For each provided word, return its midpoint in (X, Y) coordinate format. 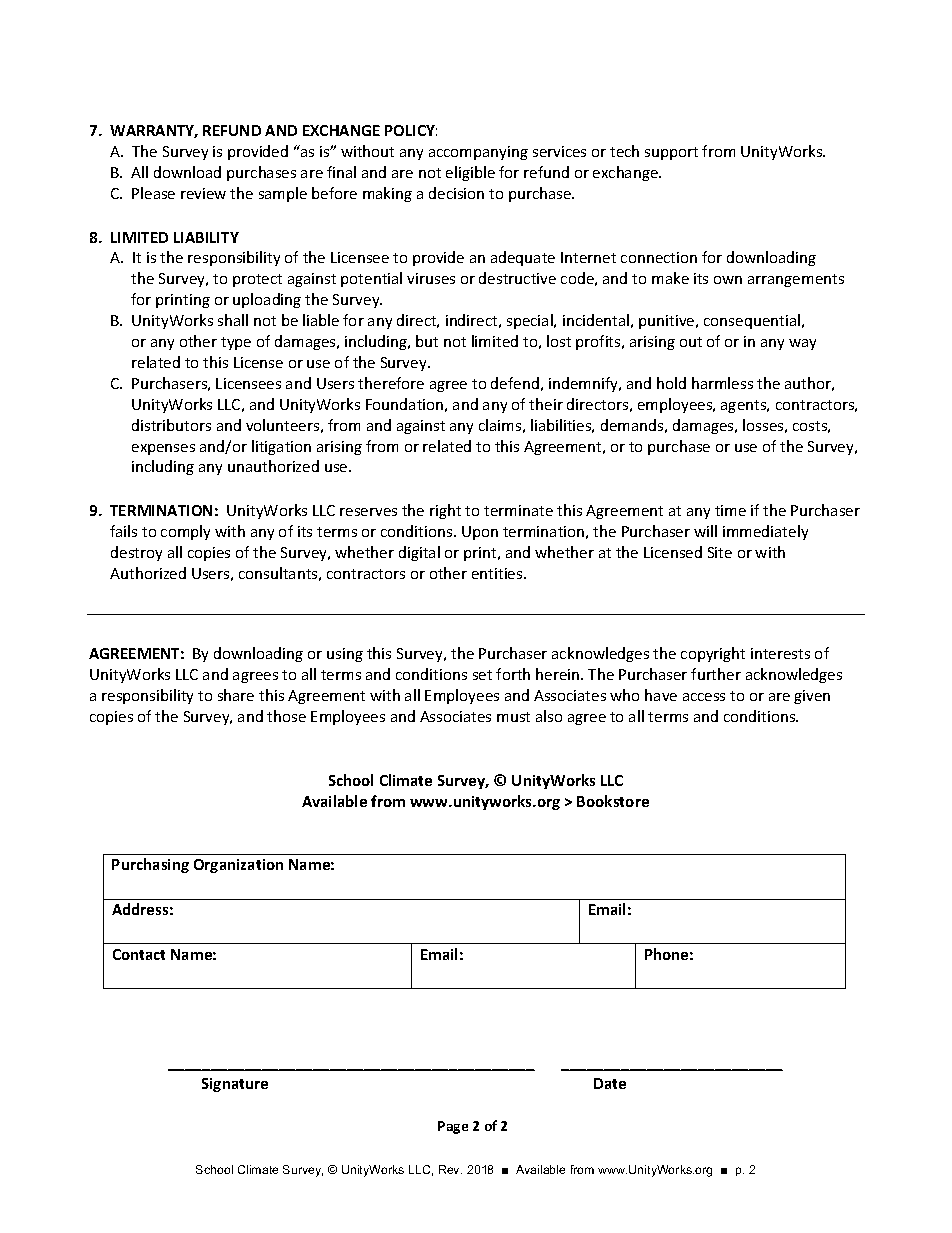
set (482, 675)
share (236, 695)
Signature (235, 1085)
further (716, 674)
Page (453, 1127)
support (671, 153)
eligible (470, 173)
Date (610, 1083)
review (203, 193)
